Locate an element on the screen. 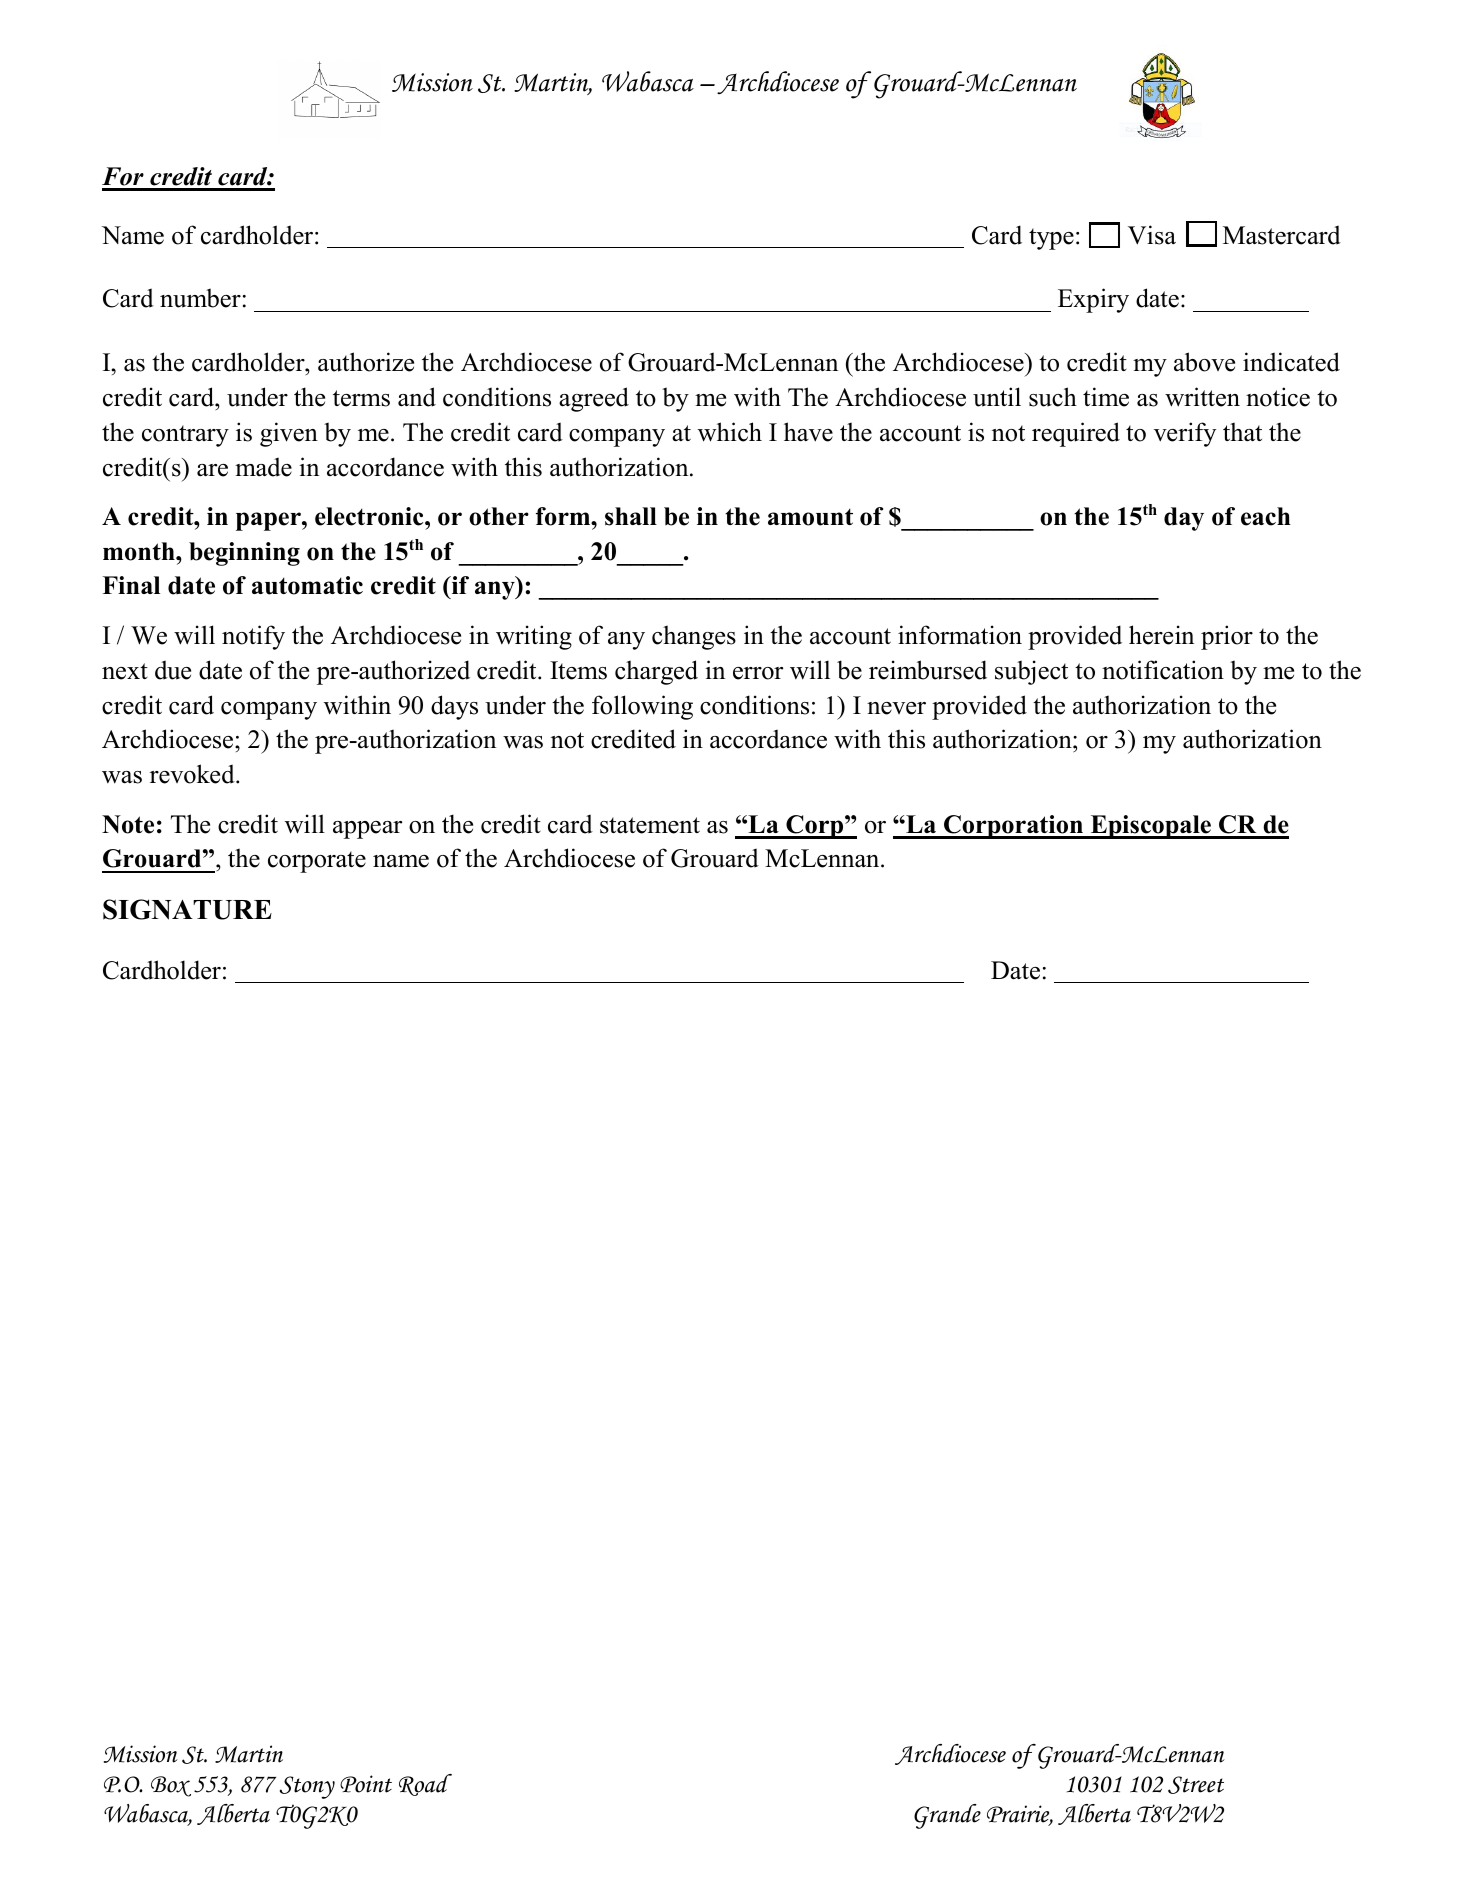 The image size is (1466, 1898). statement is located at coordinates (650, 825).
